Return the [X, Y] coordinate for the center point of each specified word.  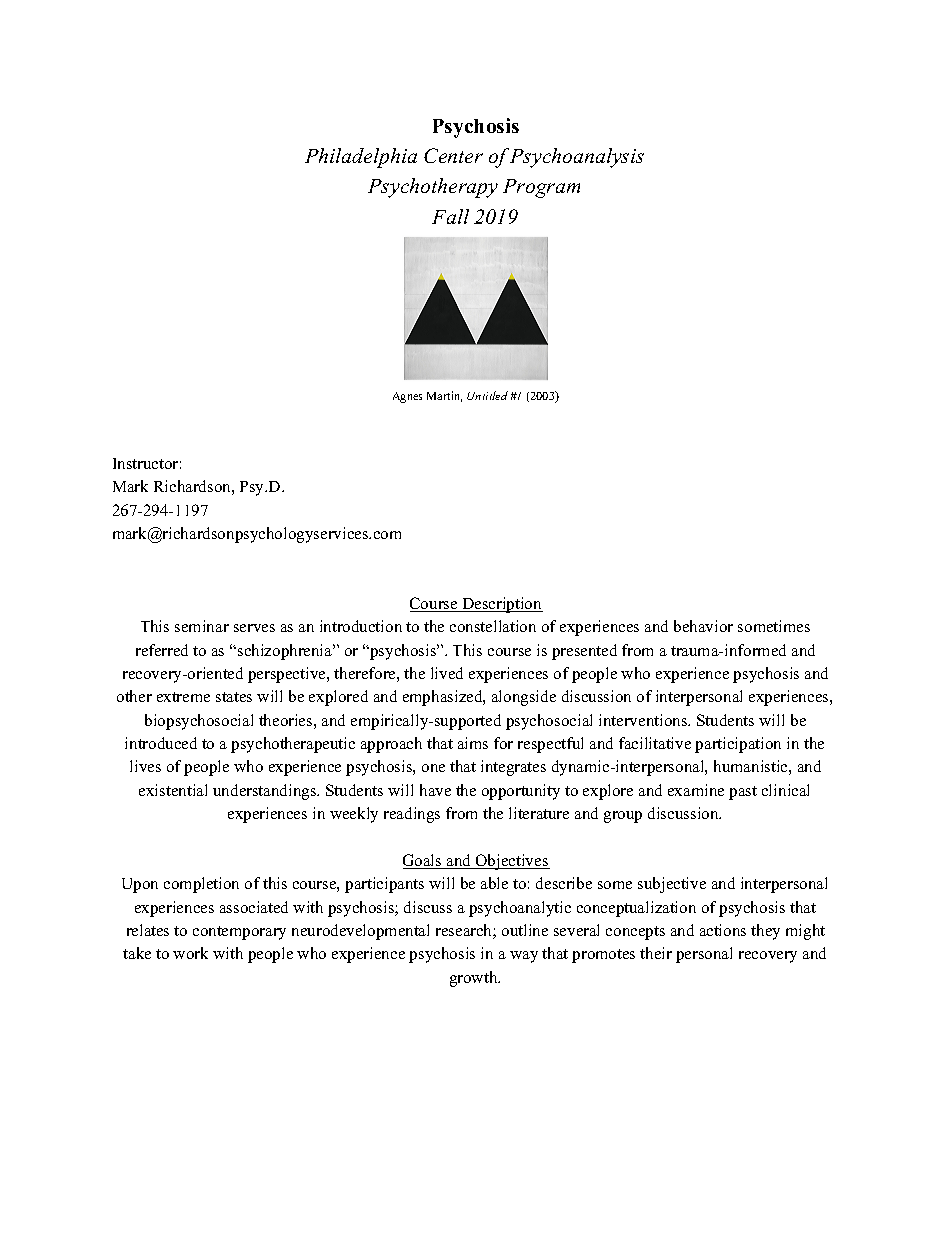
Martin [444, 396]
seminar [202, 626]
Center [453, 155]
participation [738, 745]
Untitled [487, 395]
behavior [703, 626]
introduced [161, 743]
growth [475, 979]
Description [501, 605]
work [190, 953]
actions [723, 930]
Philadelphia [361, 158]
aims [473, 743]
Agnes [407, 397]
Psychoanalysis [577, 158]
